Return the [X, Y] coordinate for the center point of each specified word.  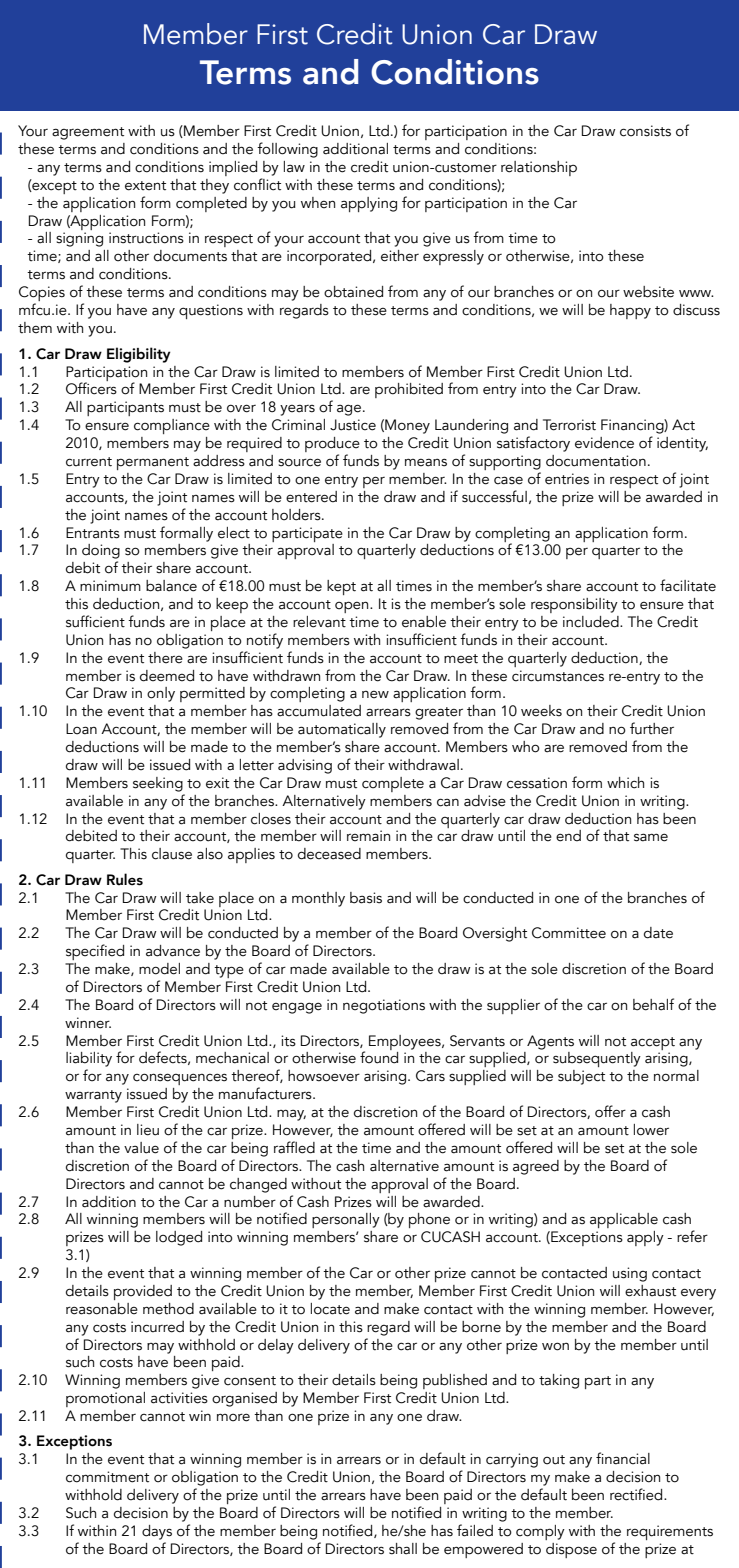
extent [145, 186]
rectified [637, 1494]
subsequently [597, 1059]
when [318, 203]
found [379, 1056]
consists [645, 131]
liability [89, 1061]
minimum [110, 586]
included [592, 622]
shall [403, 1549]
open [353, 607]
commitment [107, 1477]
